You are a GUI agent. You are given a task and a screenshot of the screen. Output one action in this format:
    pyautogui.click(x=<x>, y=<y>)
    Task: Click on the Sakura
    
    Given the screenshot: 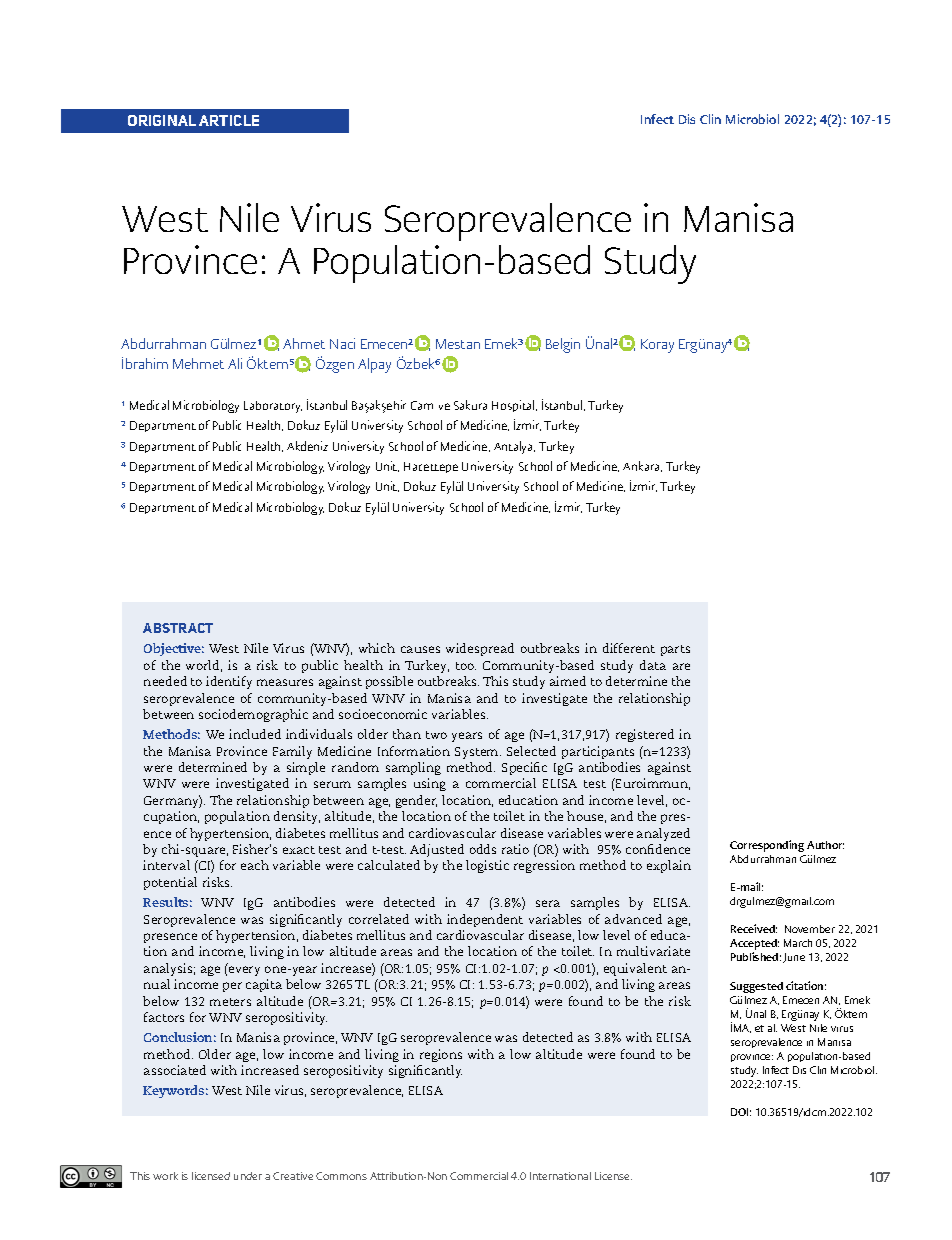 What is the action you would take?
    pyautogui.click(x=470, y=405)
